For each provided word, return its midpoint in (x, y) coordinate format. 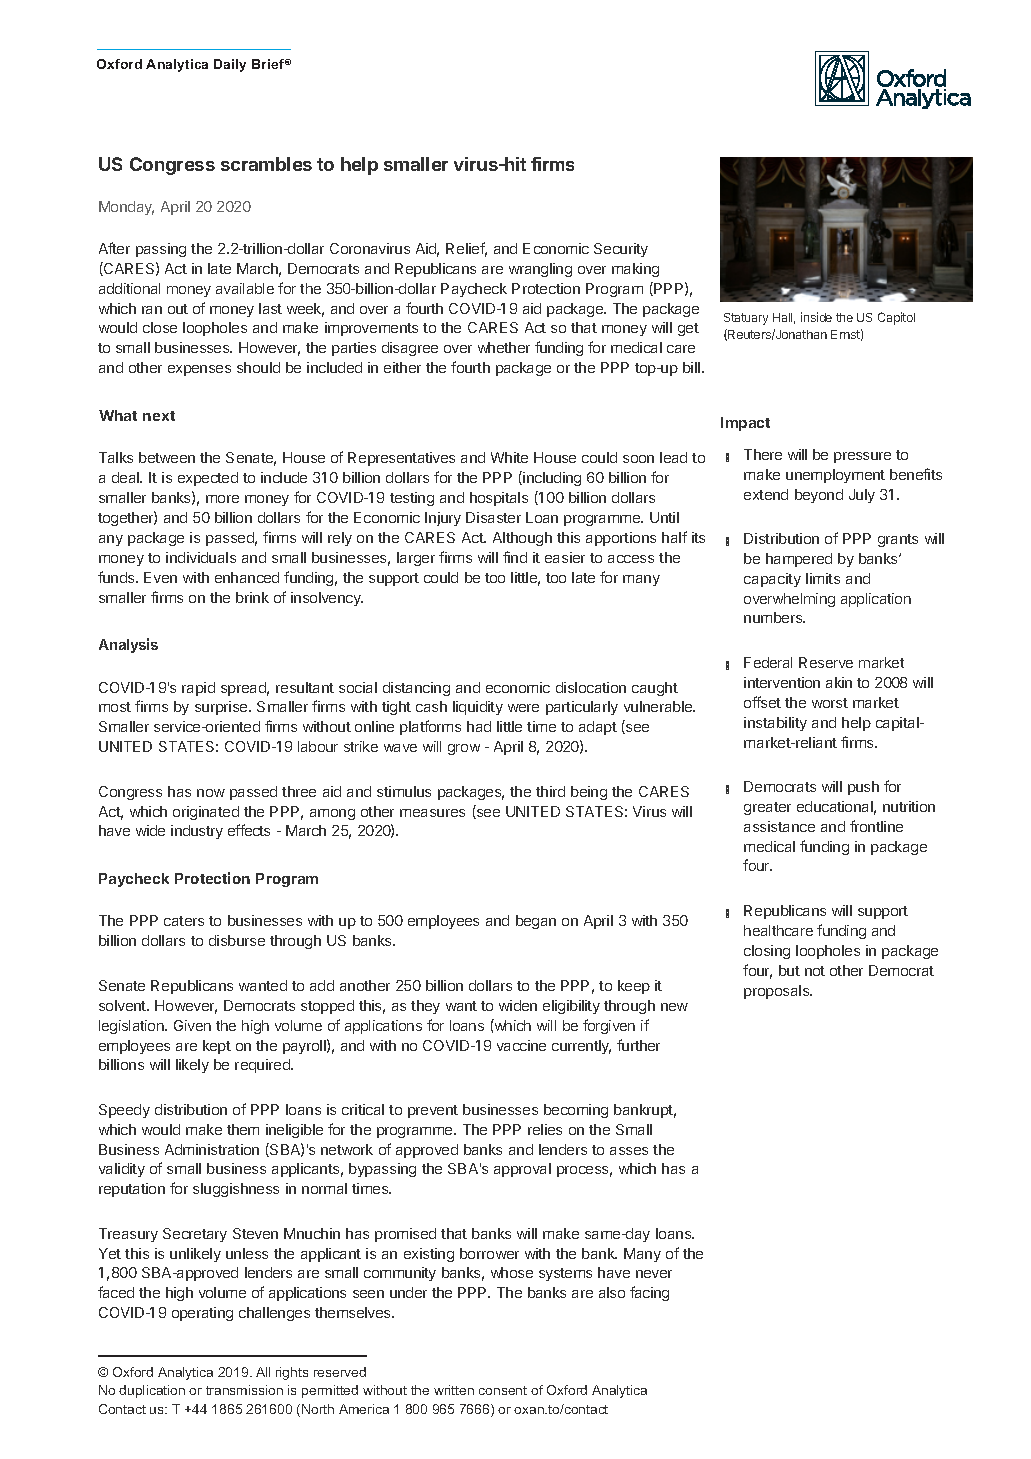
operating (202, 1314)
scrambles (266, 164)
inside (816, 317)
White (509, 457)
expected (208, 479)
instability (775, 724)
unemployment (835, 476)
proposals (778, 992)
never (654, 1274)
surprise (222, 708)
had (479, 726)
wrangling (540, 270)
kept (217, 1047)
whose (512, 1272)
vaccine (521, 1045)
